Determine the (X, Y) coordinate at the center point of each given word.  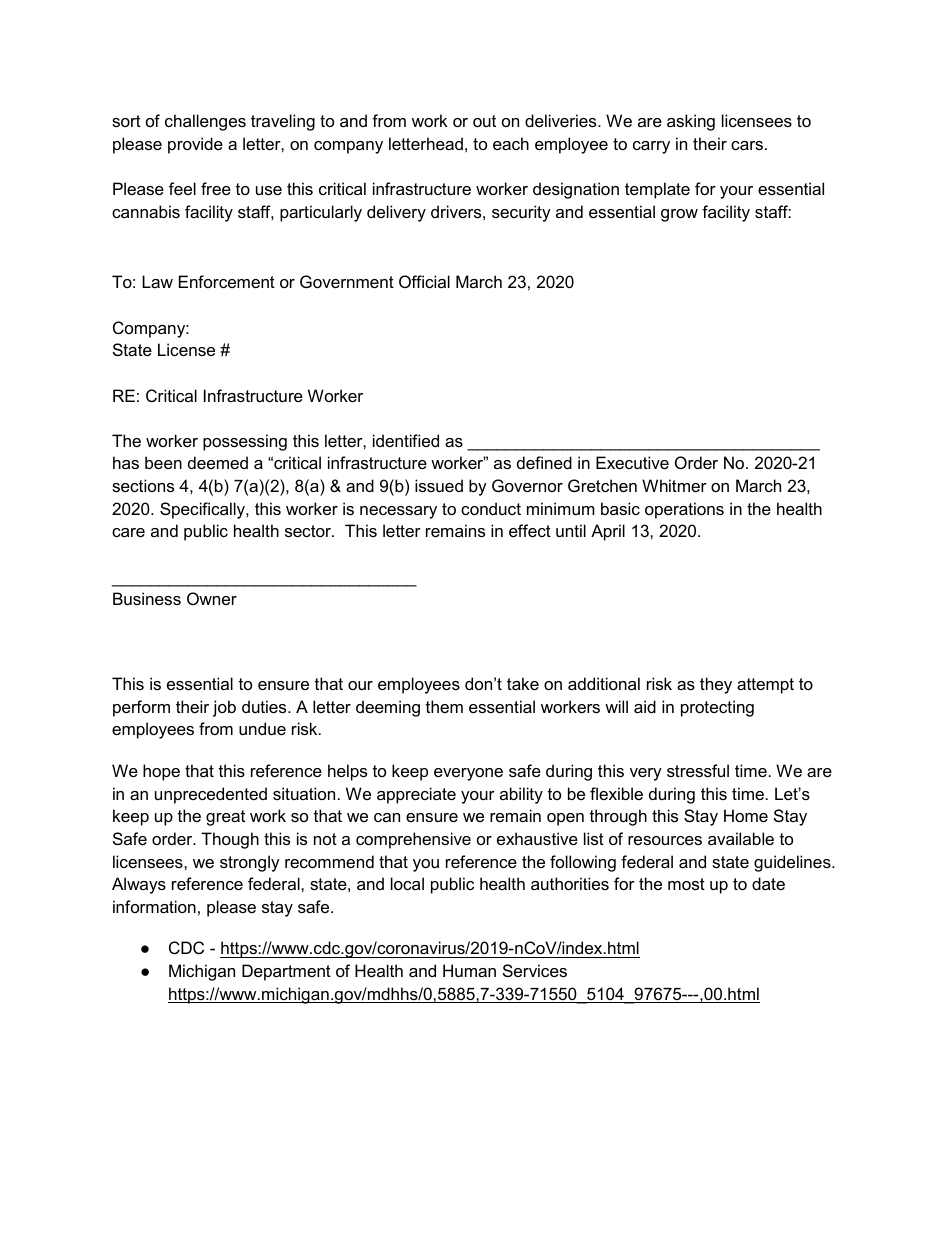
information (154, 906)
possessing (245, 442)
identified (406, 440)
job (224, 708)
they (716, 685)
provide (195, 145)
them (444, 706)
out (484, 121)
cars (747, 145)
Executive (632, 462)
